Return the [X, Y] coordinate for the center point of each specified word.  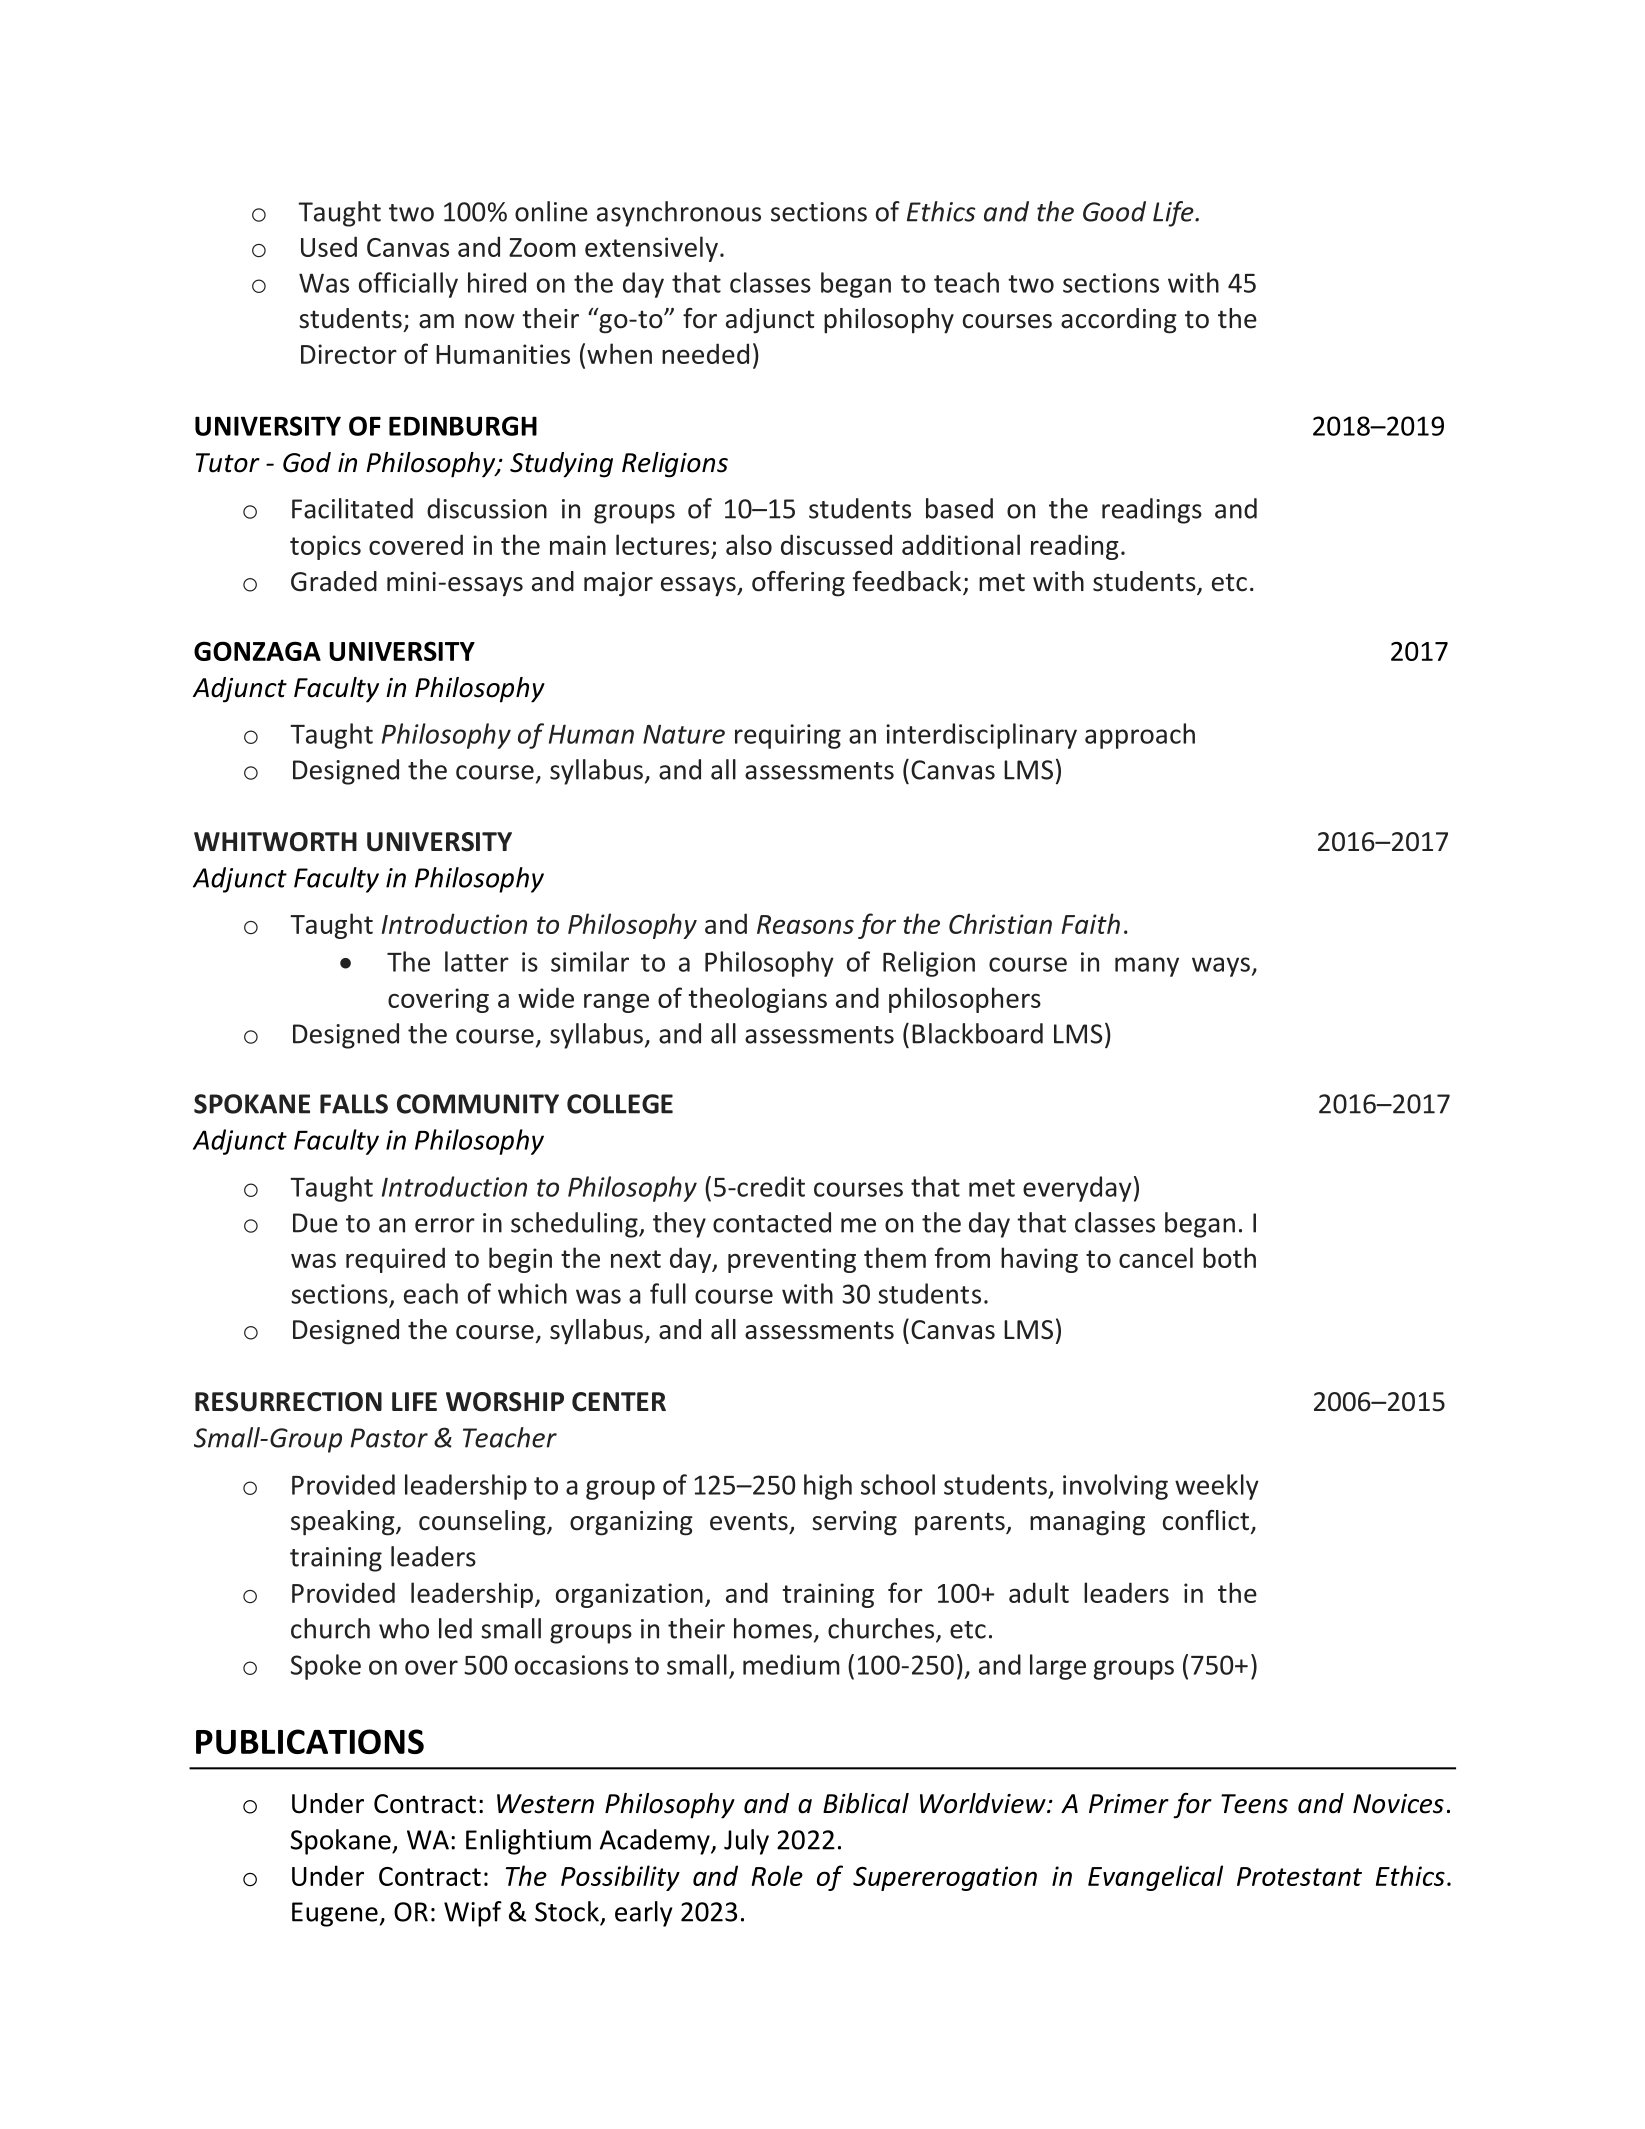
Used [329, 246]
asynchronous [679, 214]
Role [777, 1875]
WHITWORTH [275, 842]
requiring [788, 736]
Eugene [335, 1914]
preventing [792, 1260]
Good [1114, 211]
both [1229, 1257]
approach [1140, 736]
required [395, 1260]
